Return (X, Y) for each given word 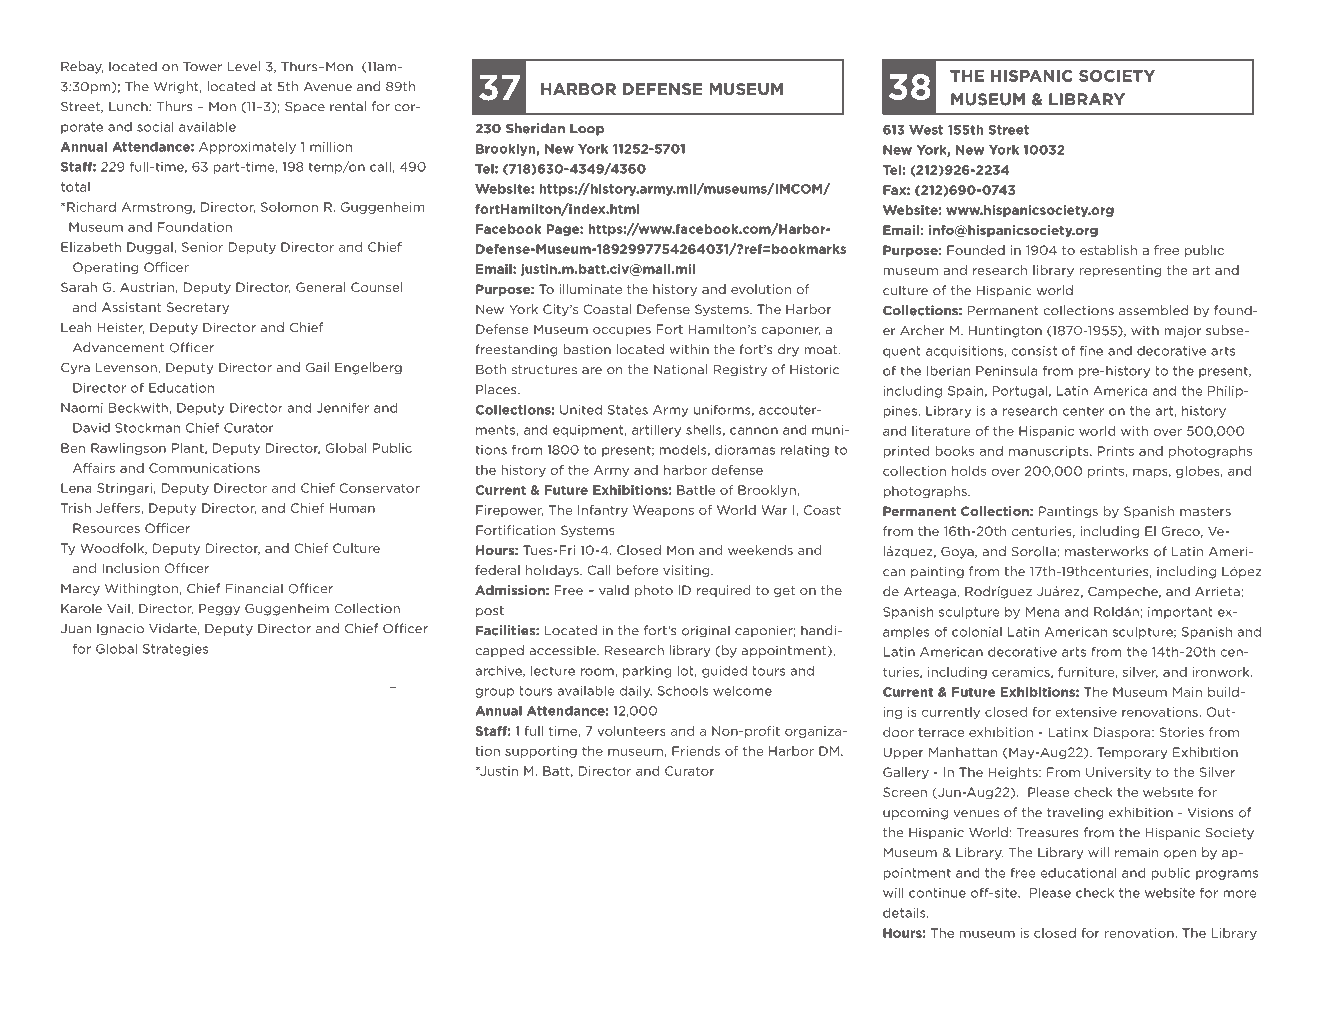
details (905, 912)
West (926, 130)
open (1180, 855)
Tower (202, 67)
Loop (587, 130)
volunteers (631, 731)
